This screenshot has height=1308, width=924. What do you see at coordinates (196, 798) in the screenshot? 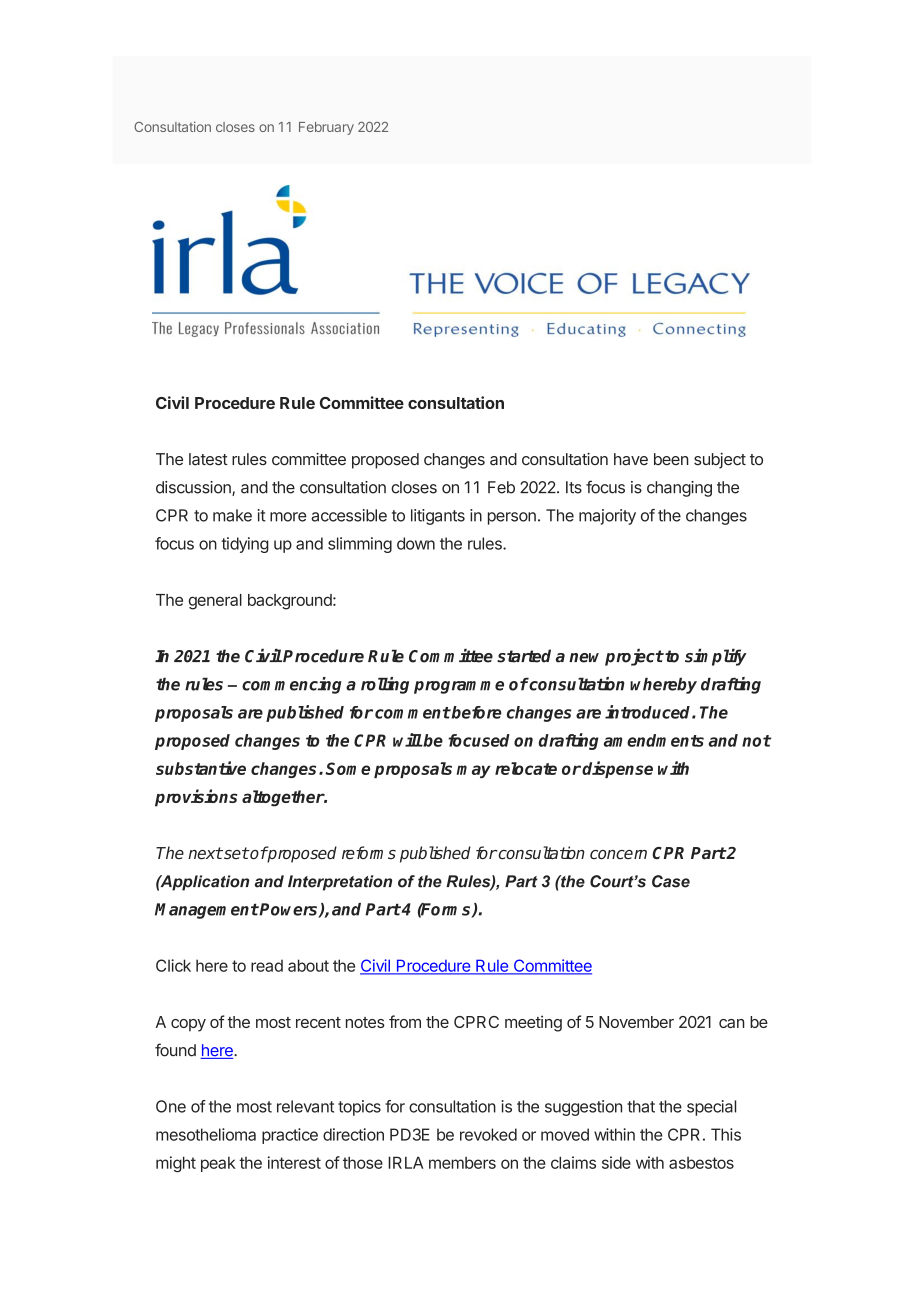
I see `provisions` at bounding box center [196, 798].
